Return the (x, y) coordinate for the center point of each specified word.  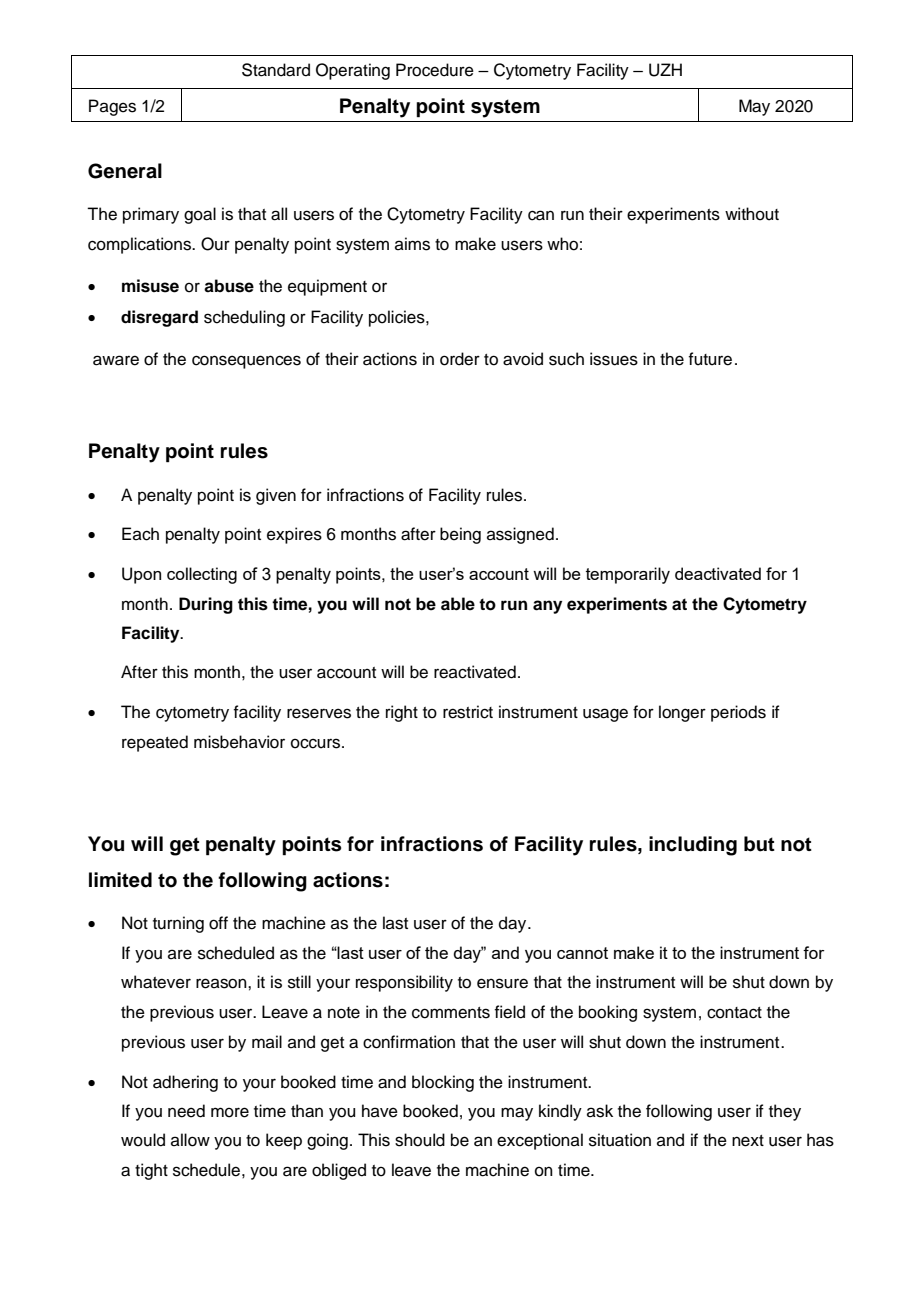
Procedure (435, 70)
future (710, 359)
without (752, 214)
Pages (112, 107)
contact (734, 1013)
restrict (468, 712)
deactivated (718, 573)
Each (140, 534)
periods (738, 713)
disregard (159, 318)
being (460, 535)
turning (178, 924)
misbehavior (239, 742)
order (460, 359)
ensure (502, 983)
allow (190, 1140)
